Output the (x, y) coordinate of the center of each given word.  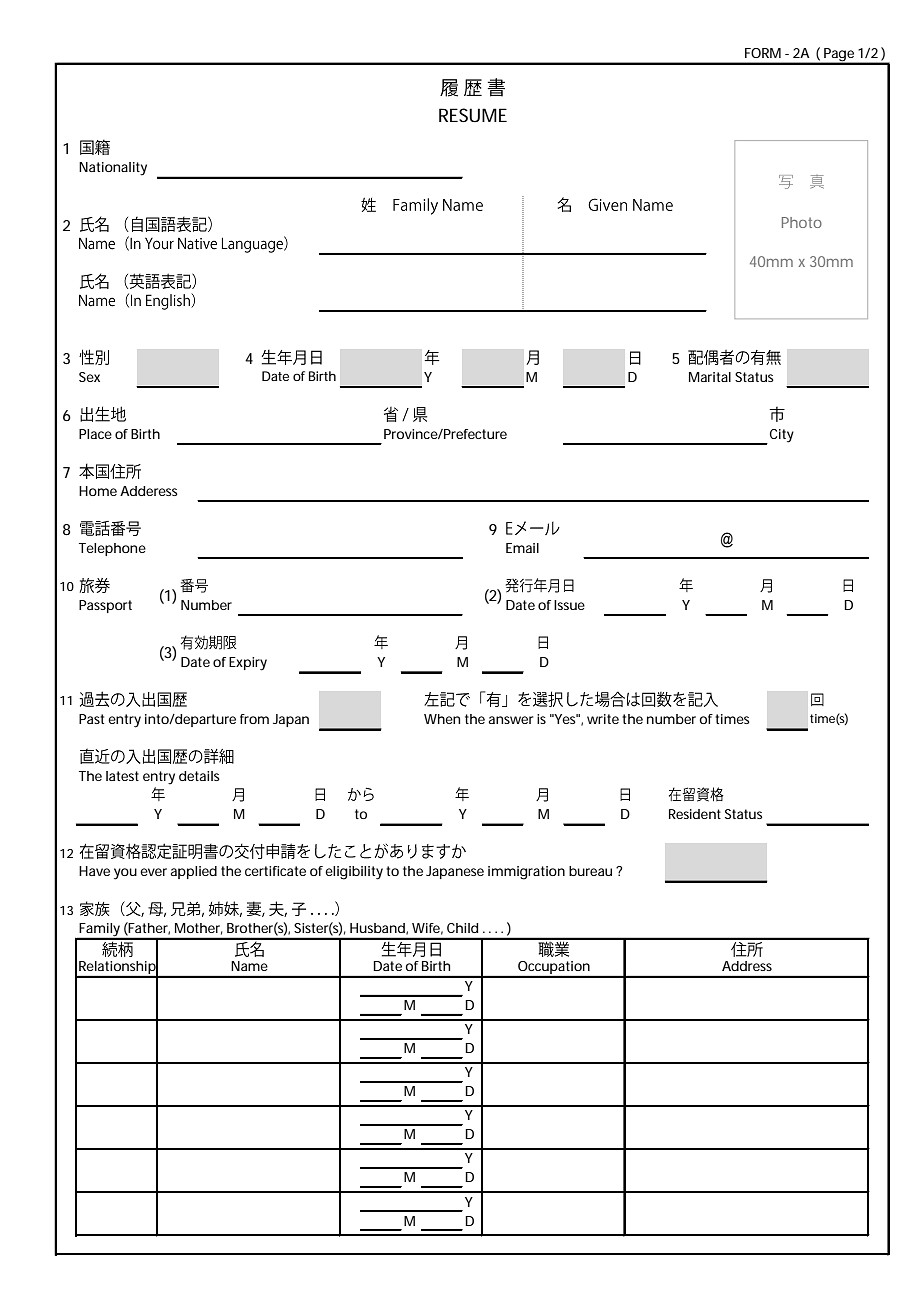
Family (99, 931)
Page (838, 56)
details (199, 776)
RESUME (473, 115)
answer (511, 720)
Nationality (113, 169)
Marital (710, 377)
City (782, 436)
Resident (695, 814)
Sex (89, 377)
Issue (569, 605)
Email (522, 548)
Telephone (112, 549)
